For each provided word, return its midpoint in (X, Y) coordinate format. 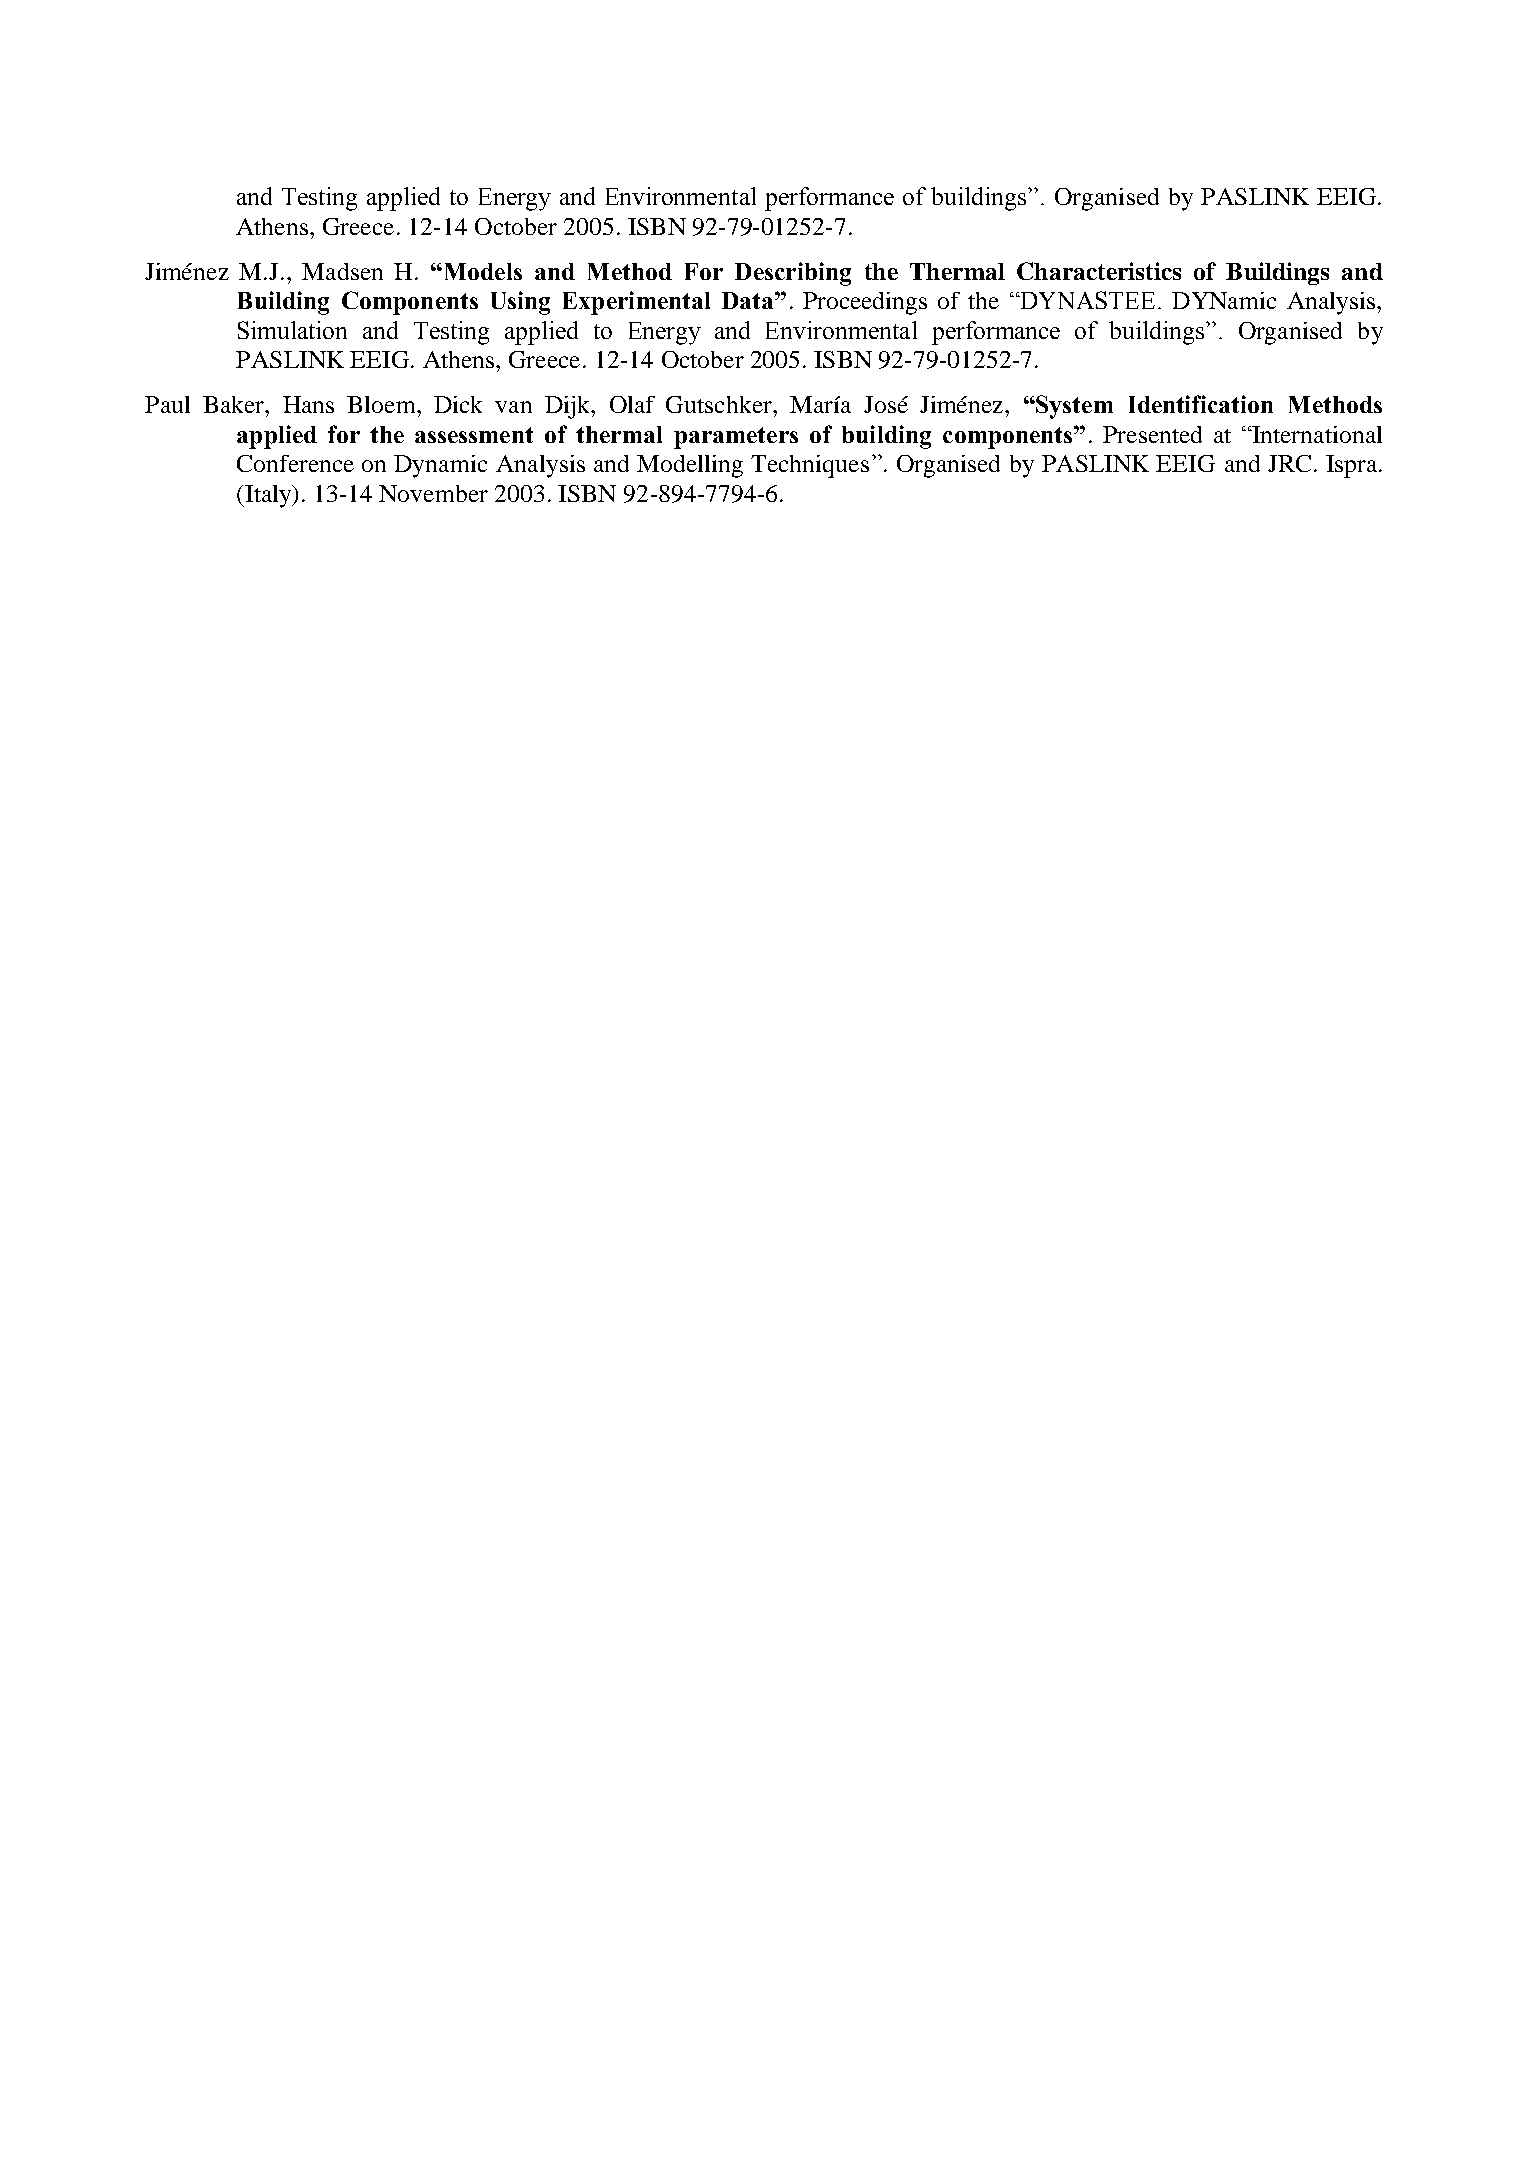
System (1074, 407)
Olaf (632, 404)
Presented (1152, 434)
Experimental (636, 303)
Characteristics (1099, 271)
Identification (1201, 404)
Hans (308, 404)
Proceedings (865, 303)
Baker (235, 404)
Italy (268, 496)
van (513, 407)
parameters (736, 438)
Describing (793, 274)
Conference (295, 463)
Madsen (342, 271)
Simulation (292, 330)
